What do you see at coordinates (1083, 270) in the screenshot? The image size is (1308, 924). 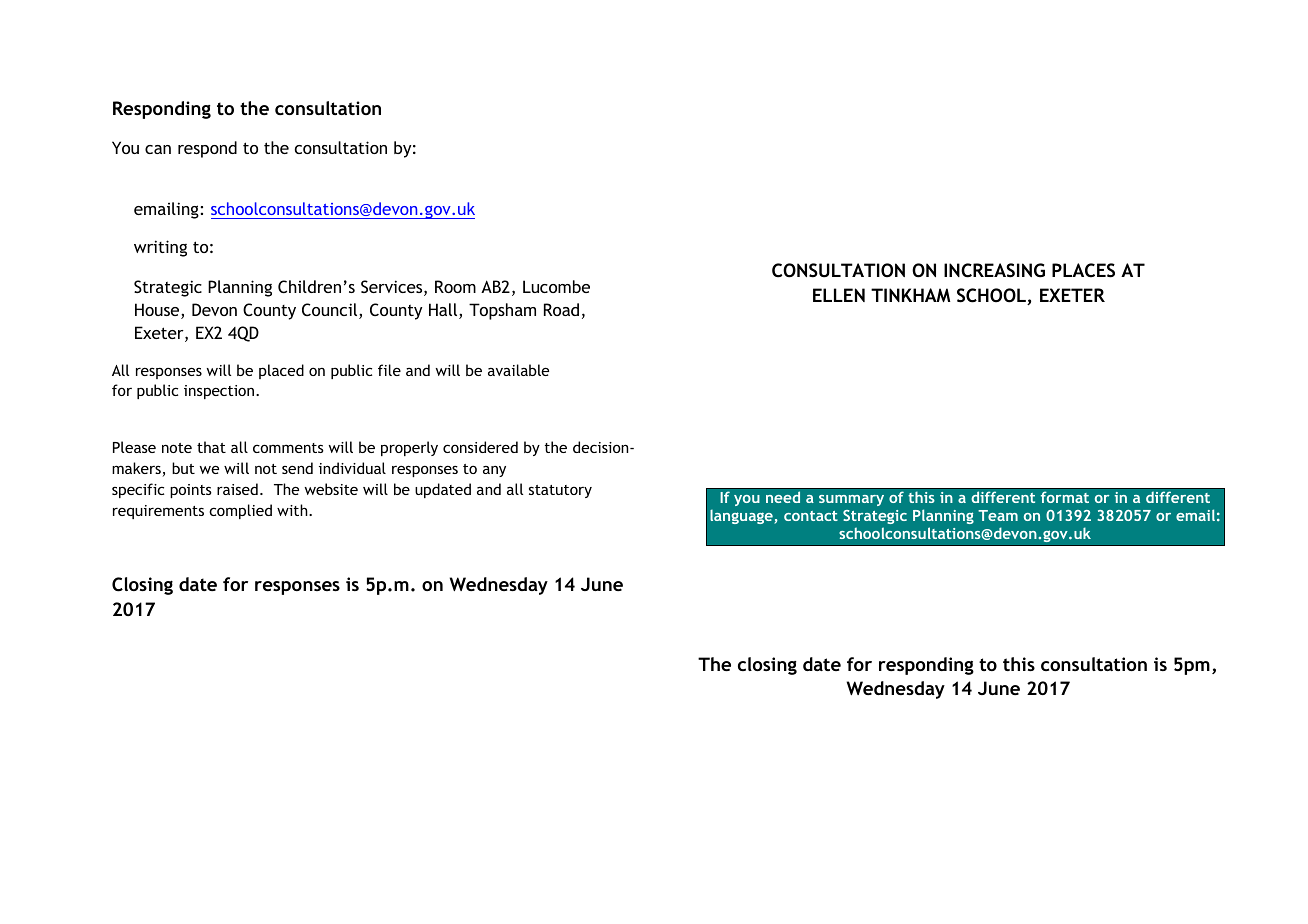 I see `PLACES` at bounding box center [1083, 270].
